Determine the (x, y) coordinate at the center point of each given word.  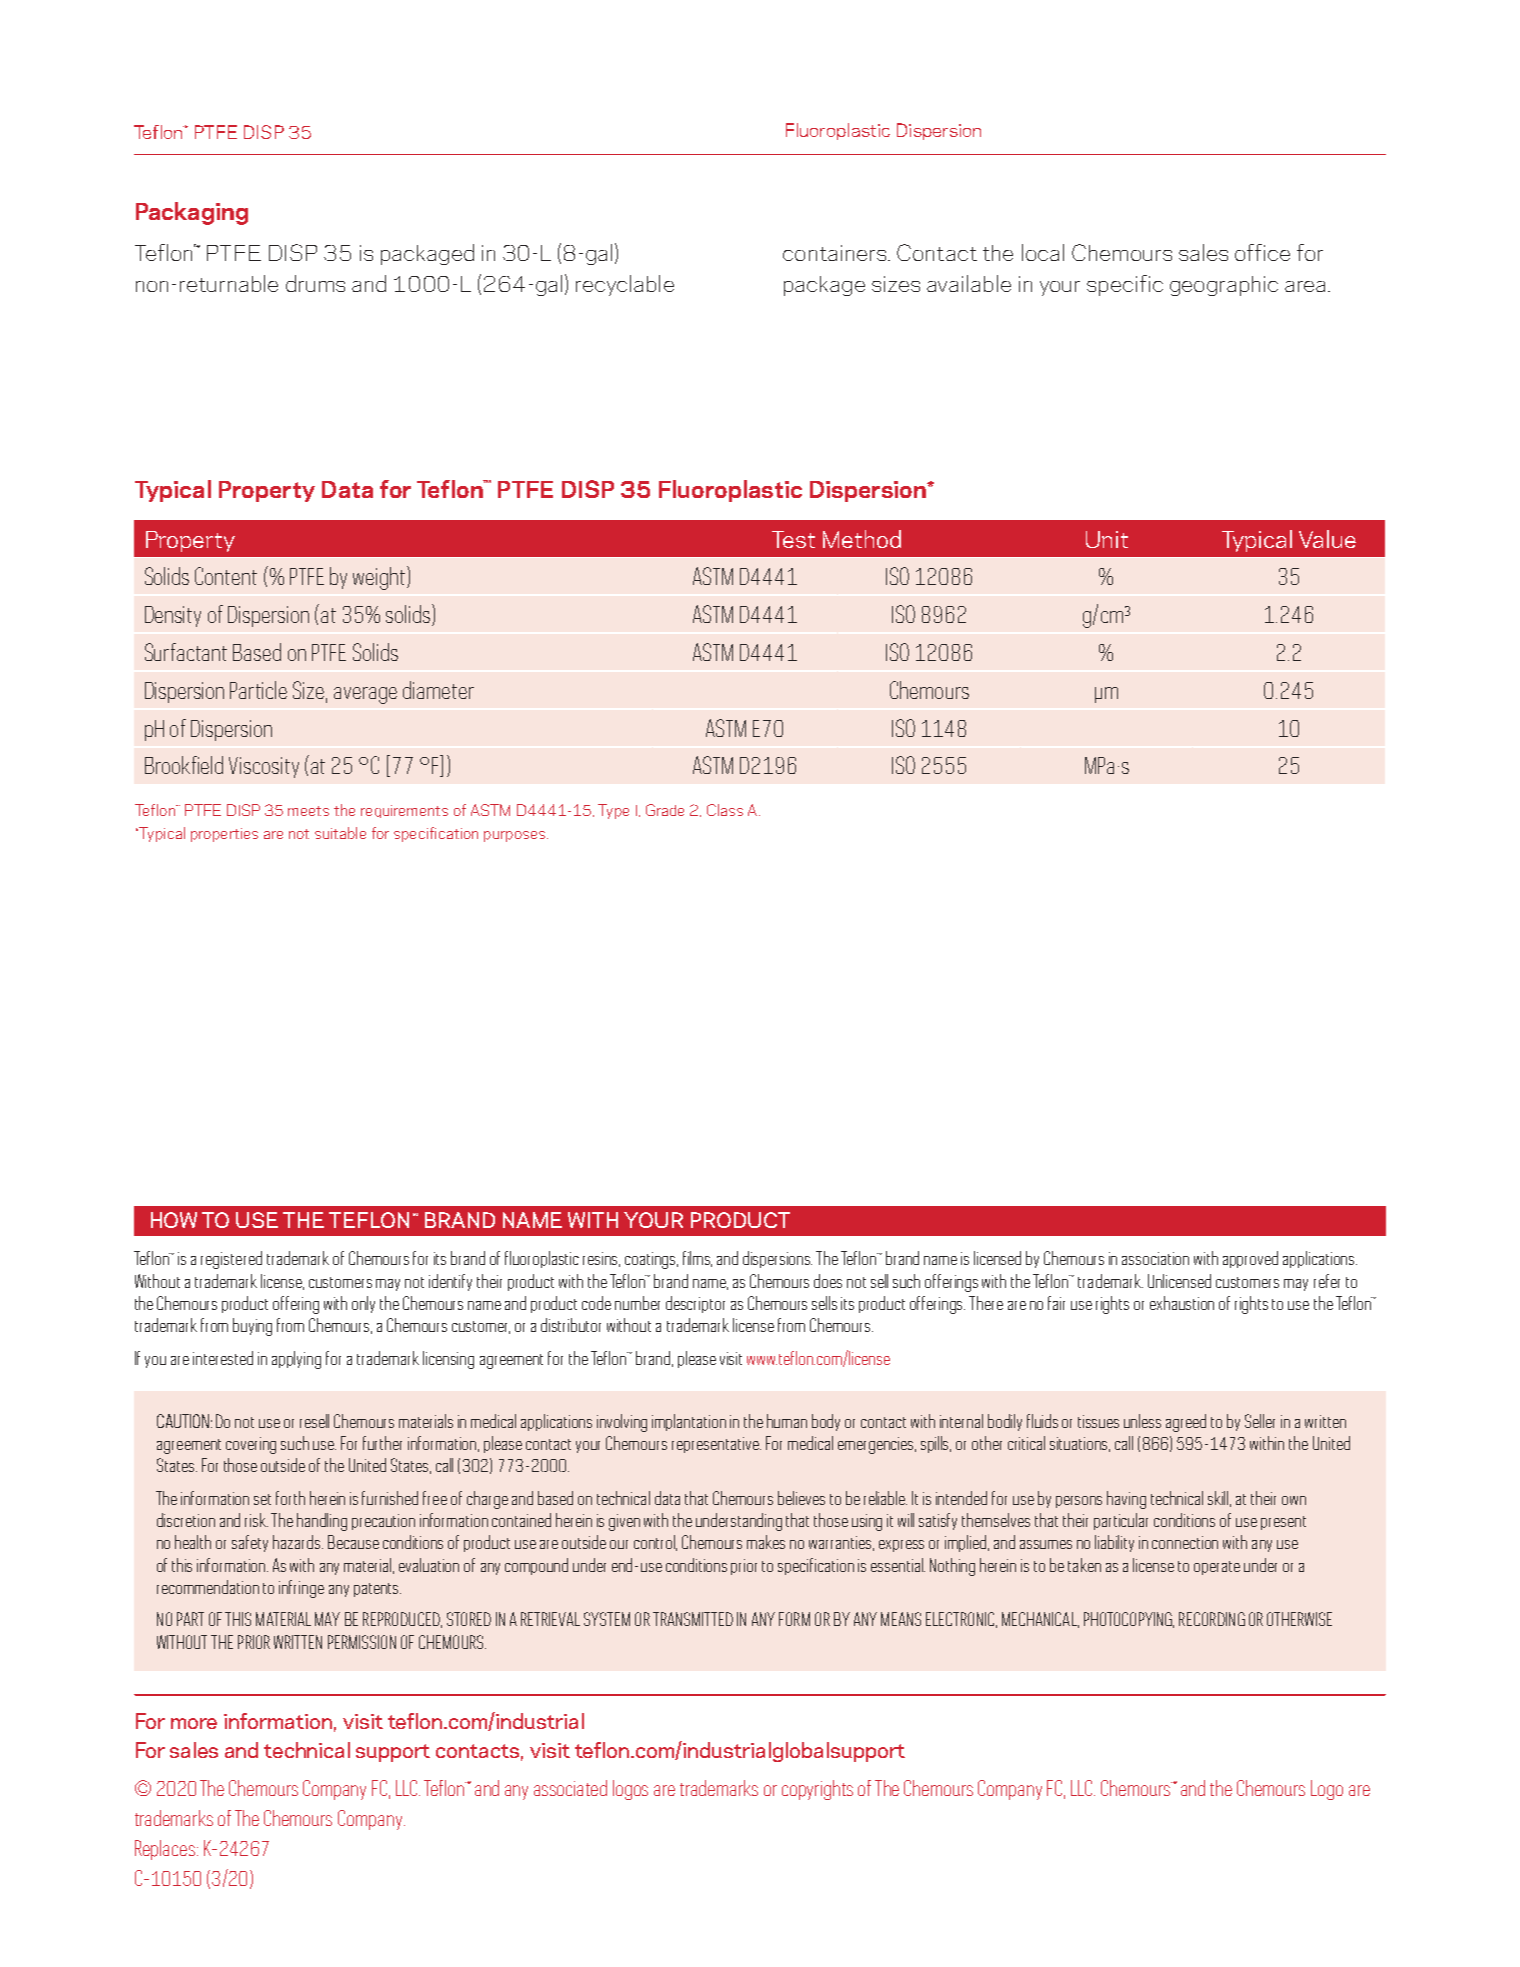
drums (315, 283)
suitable (340, 833)
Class (725, 810)
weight (380, 578)
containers (834, 253)
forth (290, 1498)
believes (801, 1498)
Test (793, 539)
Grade (665, 810)
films (697, 1259)
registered (231, 1260)
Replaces (166, 1850)
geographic (1224, 286)
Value (1327, 539)
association (1155, 1258)
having (1126, 1500)
